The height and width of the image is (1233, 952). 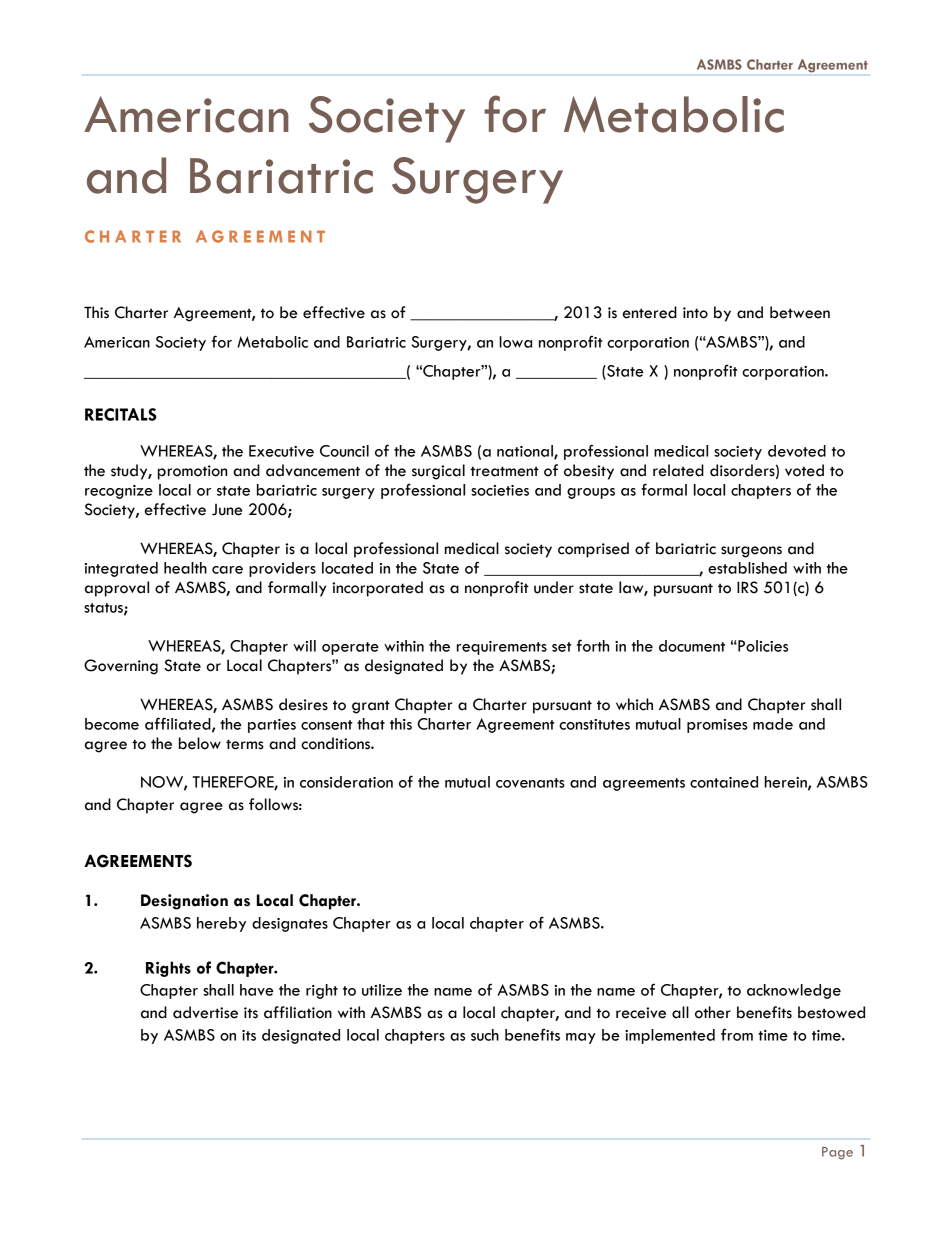 I want to click on between, so click(x=800, y=312).
